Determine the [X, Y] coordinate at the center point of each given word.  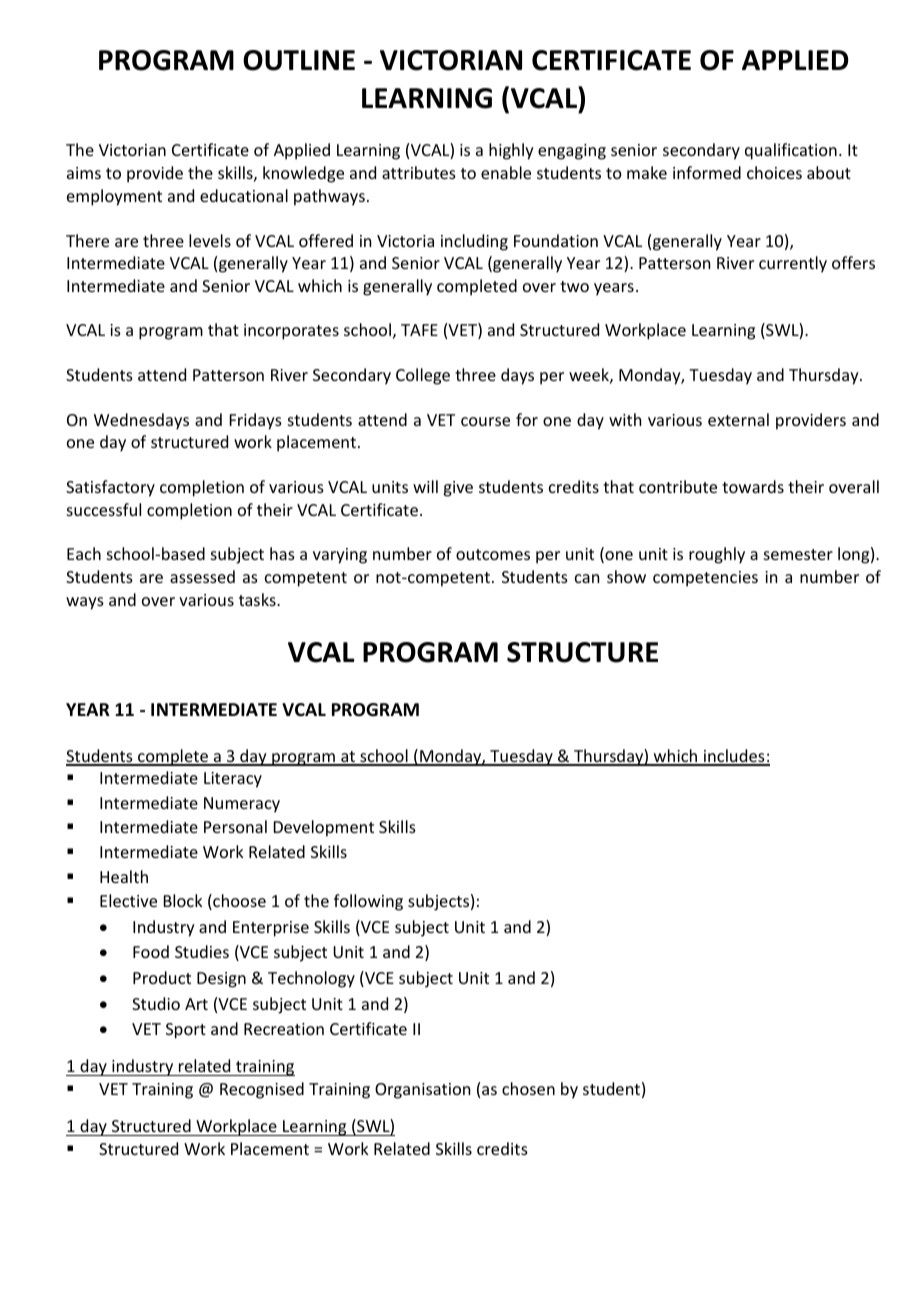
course [485, 421]
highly [511, 151]
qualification [791, 151]
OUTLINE [299, 60]
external [738, 419]
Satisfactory [110, 488]
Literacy [233, 780]
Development [324, 828]
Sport [186, 1031]
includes [734, 757]
